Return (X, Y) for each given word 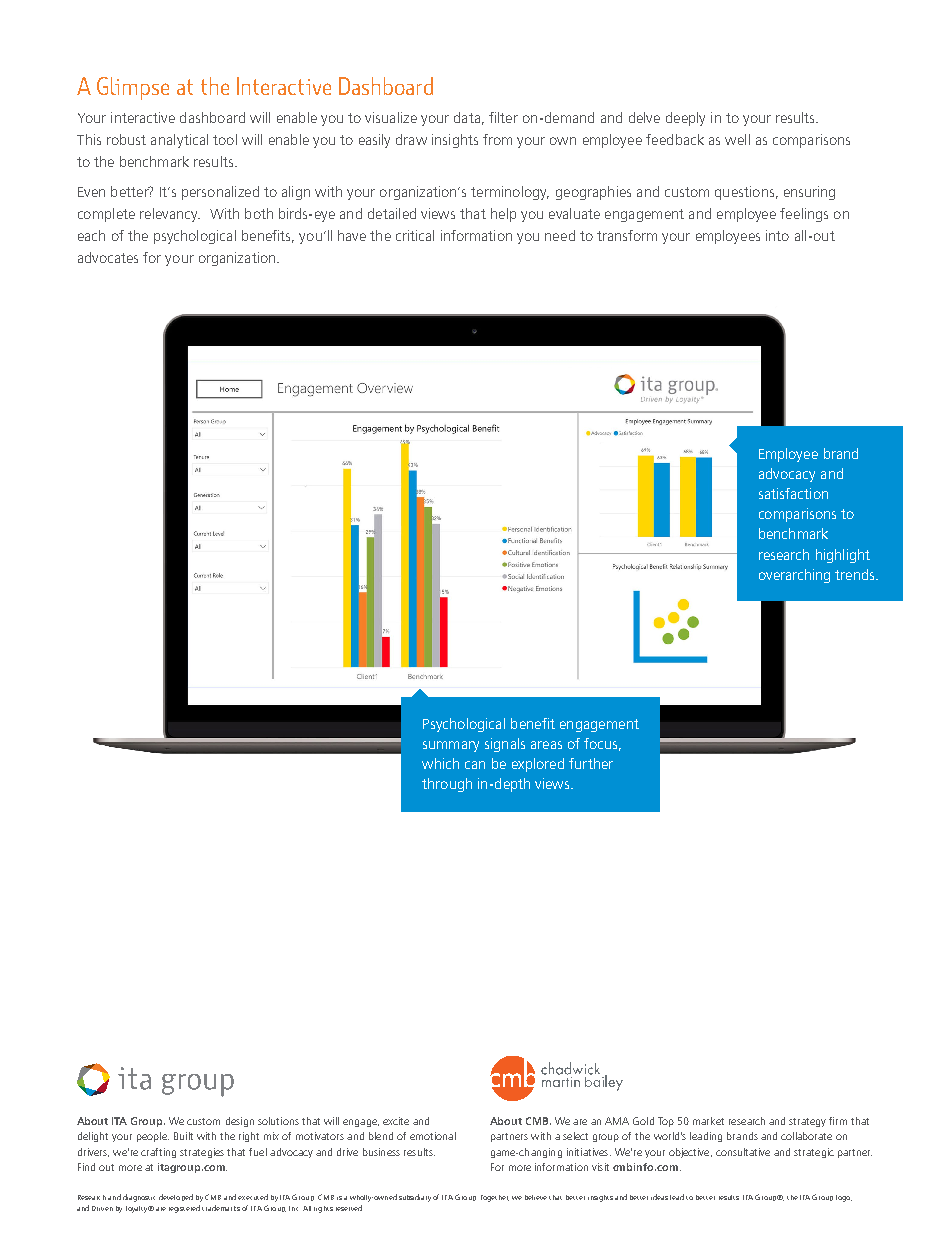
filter (503, 117)
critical (415, 235)
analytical (179, 141)
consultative (743, 1152)
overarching (794, 576)
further (591, 763)
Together (495, 1198)
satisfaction (793, 493)
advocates (108, 257)
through (447, 785)
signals (505, 745)
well (737, 139)
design (240, 1122)
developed (176, 1197)
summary (451, 746)
